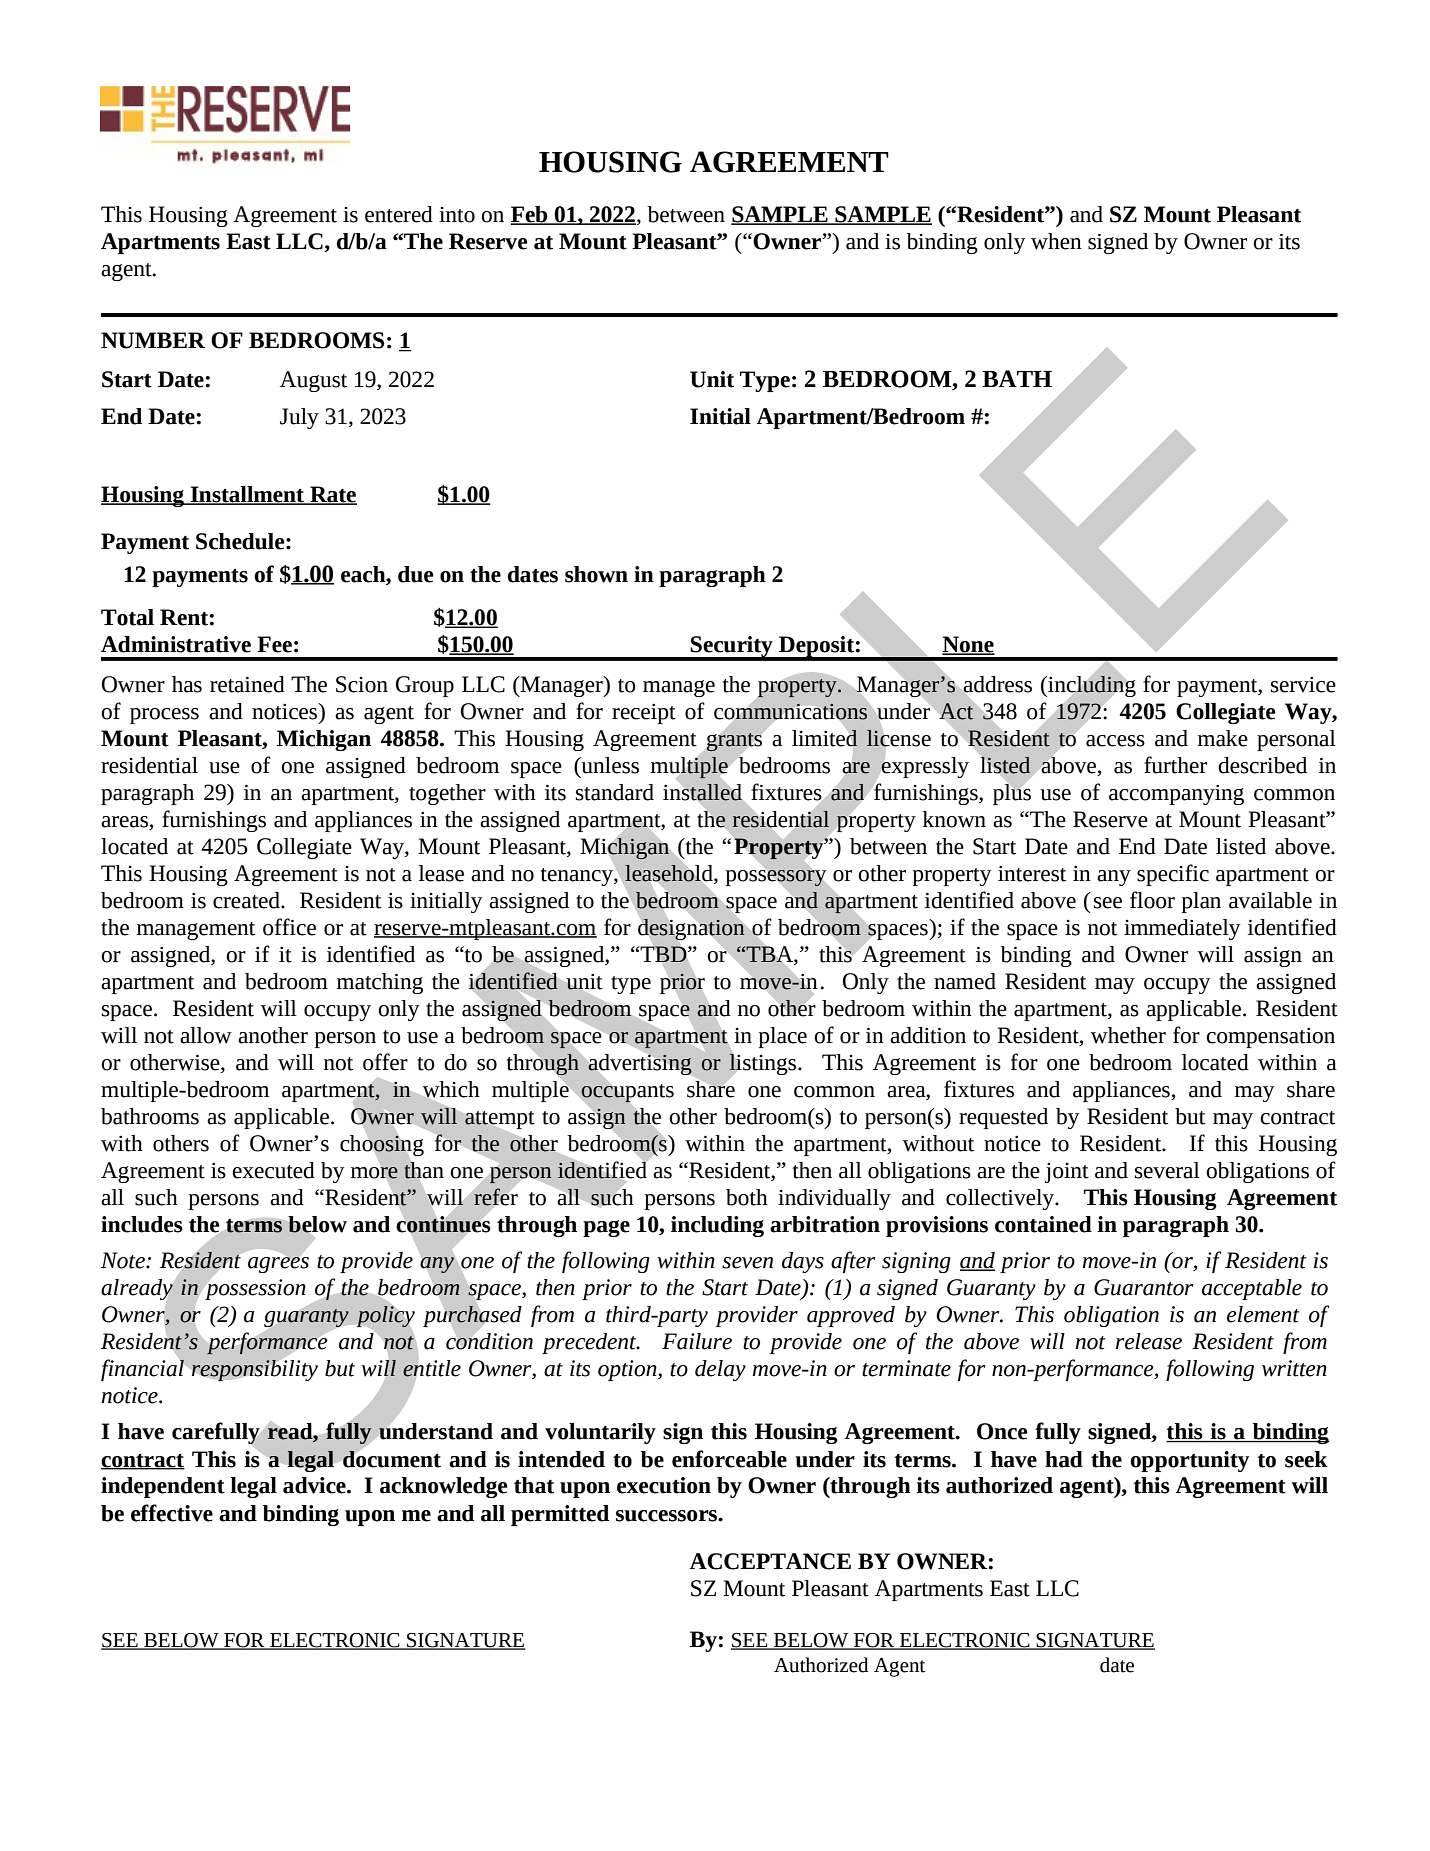  Describe the element at coordinates (578, 877) in the image. I see `tenancy` at that location.
